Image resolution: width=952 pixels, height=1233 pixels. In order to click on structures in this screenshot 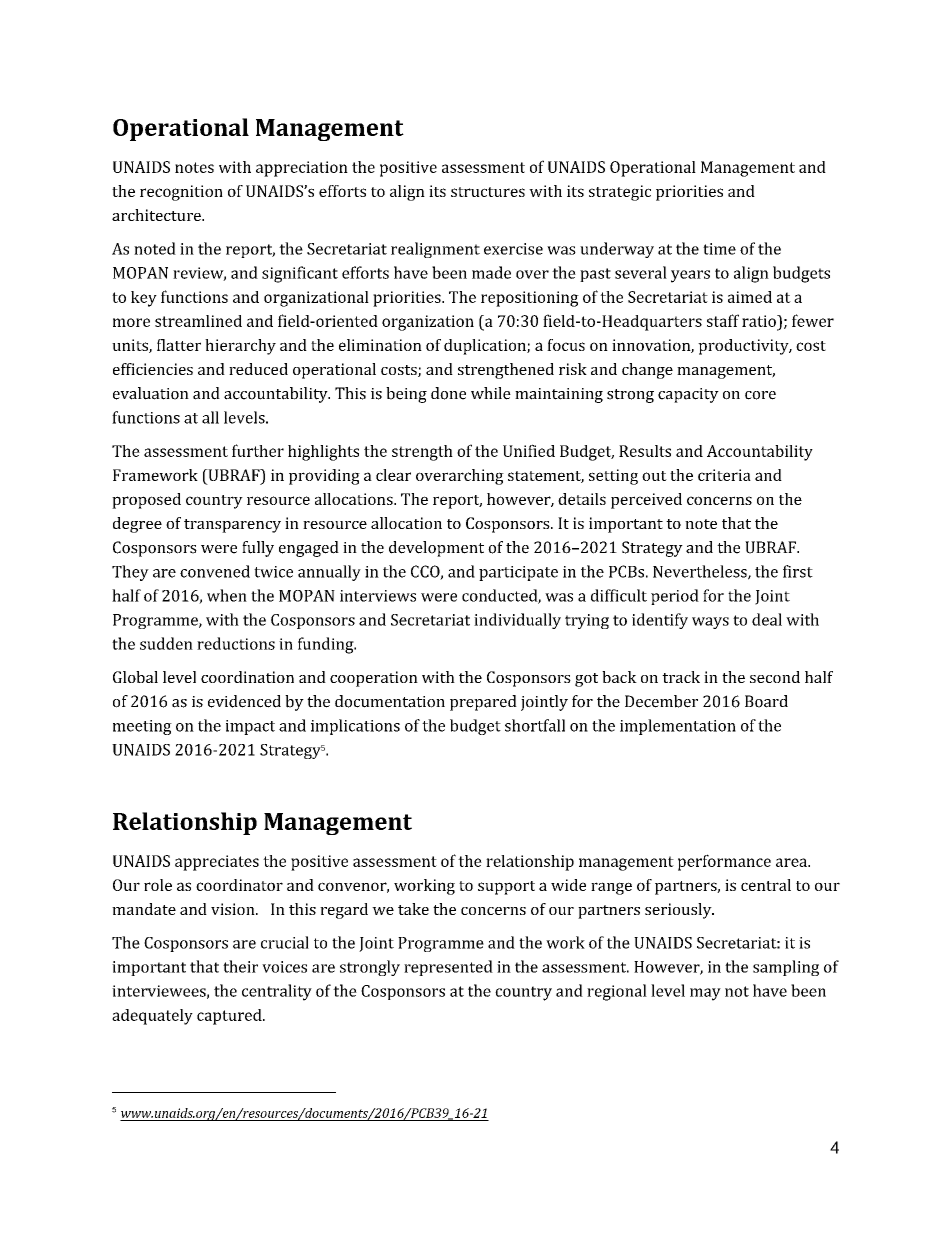, I will do `click(488, 192)`.
